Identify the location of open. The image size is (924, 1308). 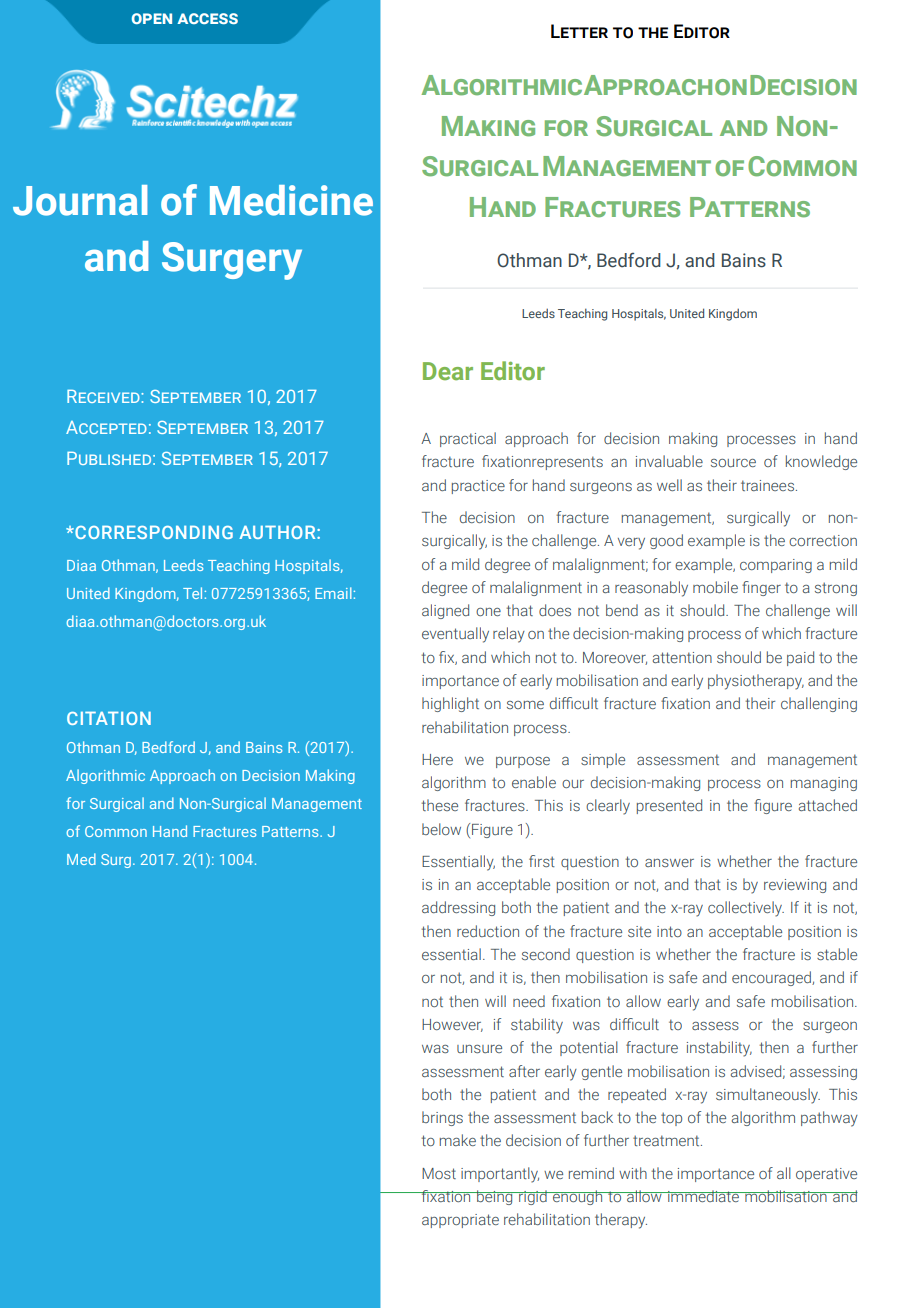
(152, 18).
